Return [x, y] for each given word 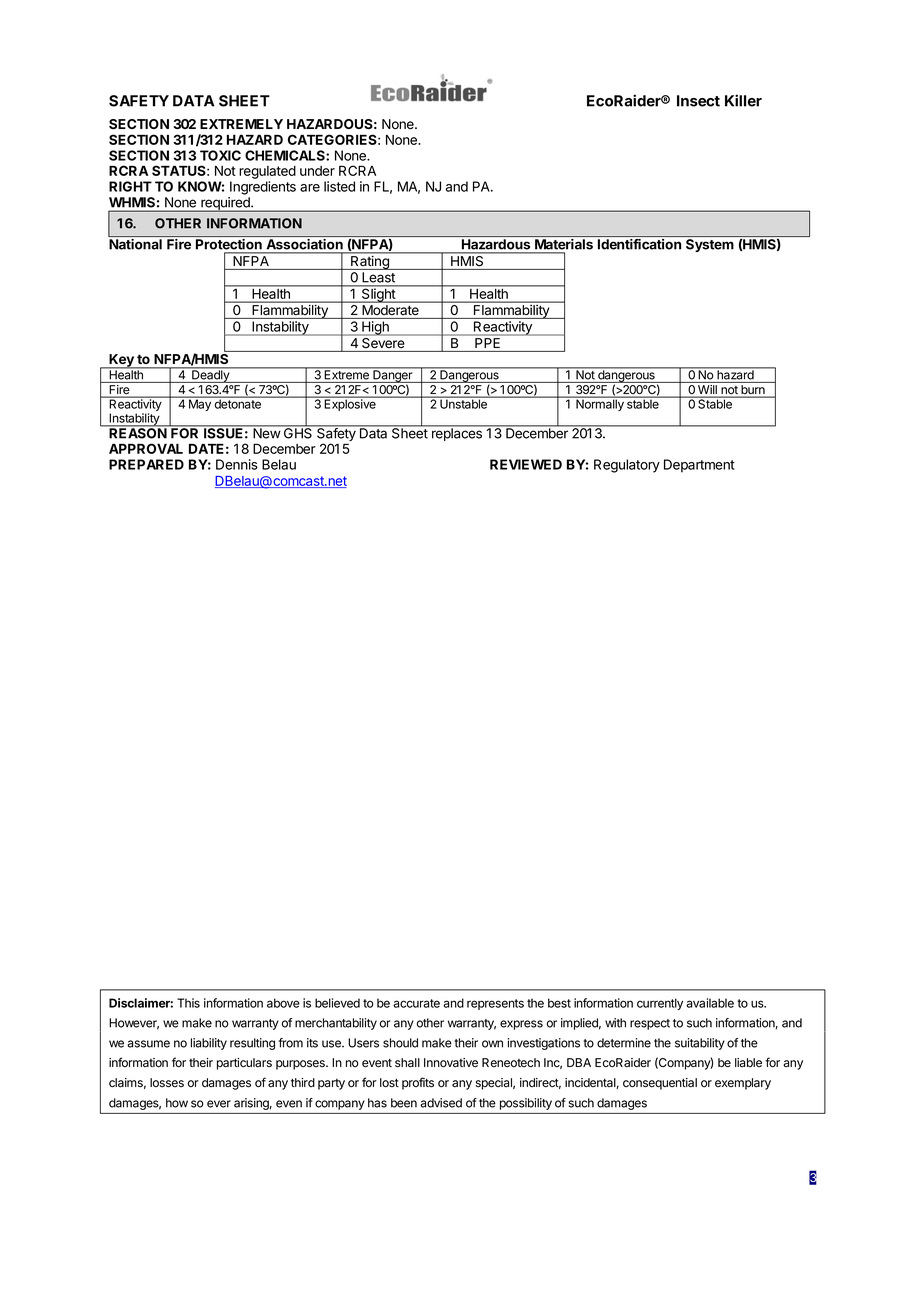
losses [167, 1083]
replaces [457, 433]
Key [122, 361]
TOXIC [220, 155]
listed [339, 186]
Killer [743, 100]
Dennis [237, 464]
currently [660, 1004]
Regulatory [627, 466]
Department [699, 466]
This [188, 1003]
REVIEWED [526, 464]
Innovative [451, 1063]
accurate [416, 1003]
